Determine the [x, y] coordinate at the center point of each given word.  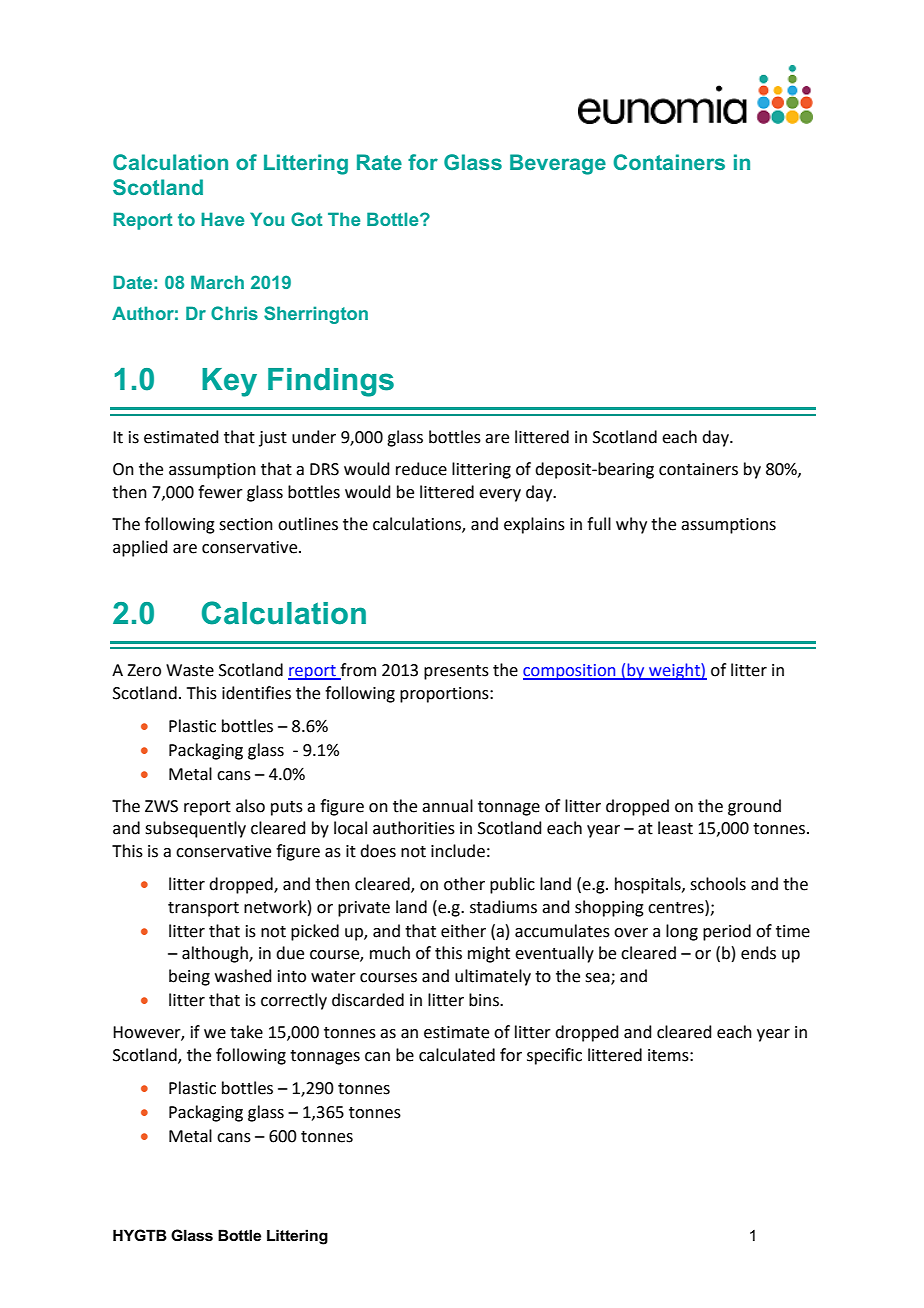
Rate [379, 162]
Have [222, 219]
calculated [457, 1055]
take [246, 1032]
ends [758, 953]
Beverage [558, 164]
